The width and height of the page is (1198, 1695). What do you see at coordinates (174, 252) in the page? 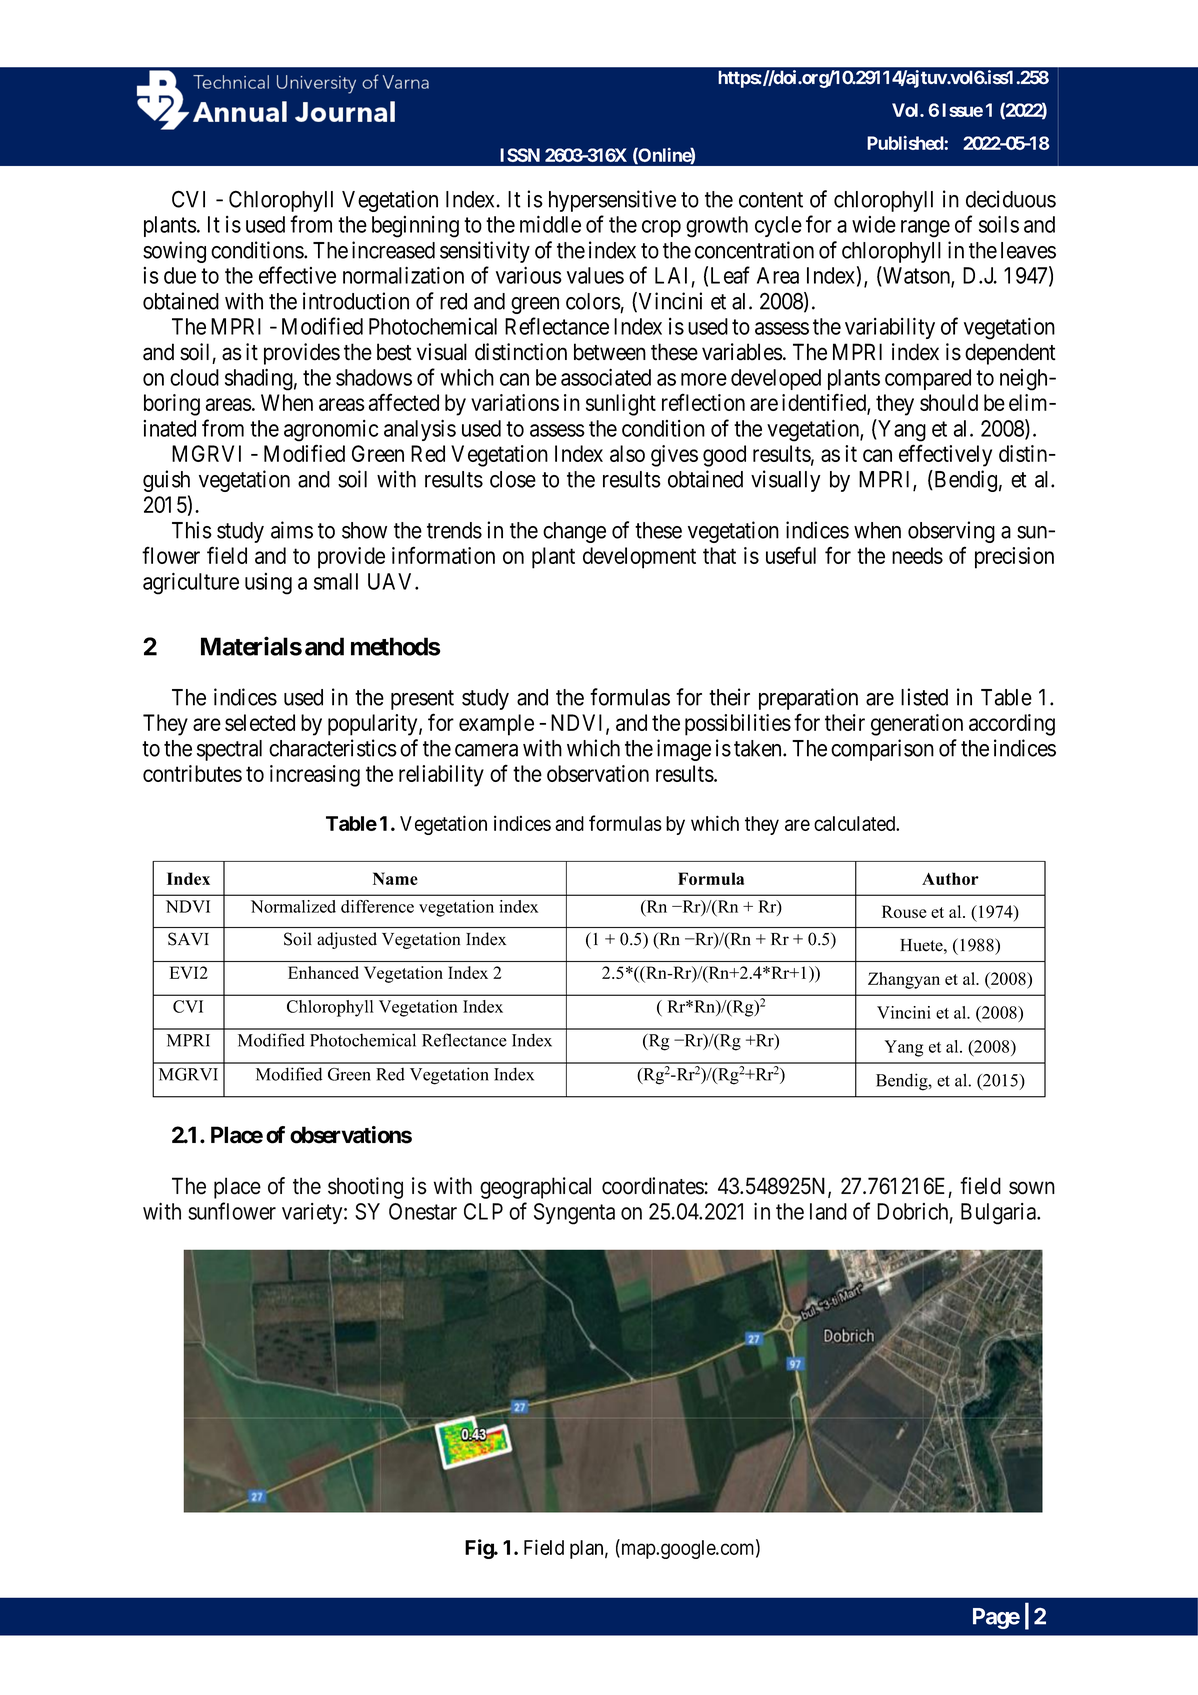
I see `sowing` at bounding box center [174, 252].
